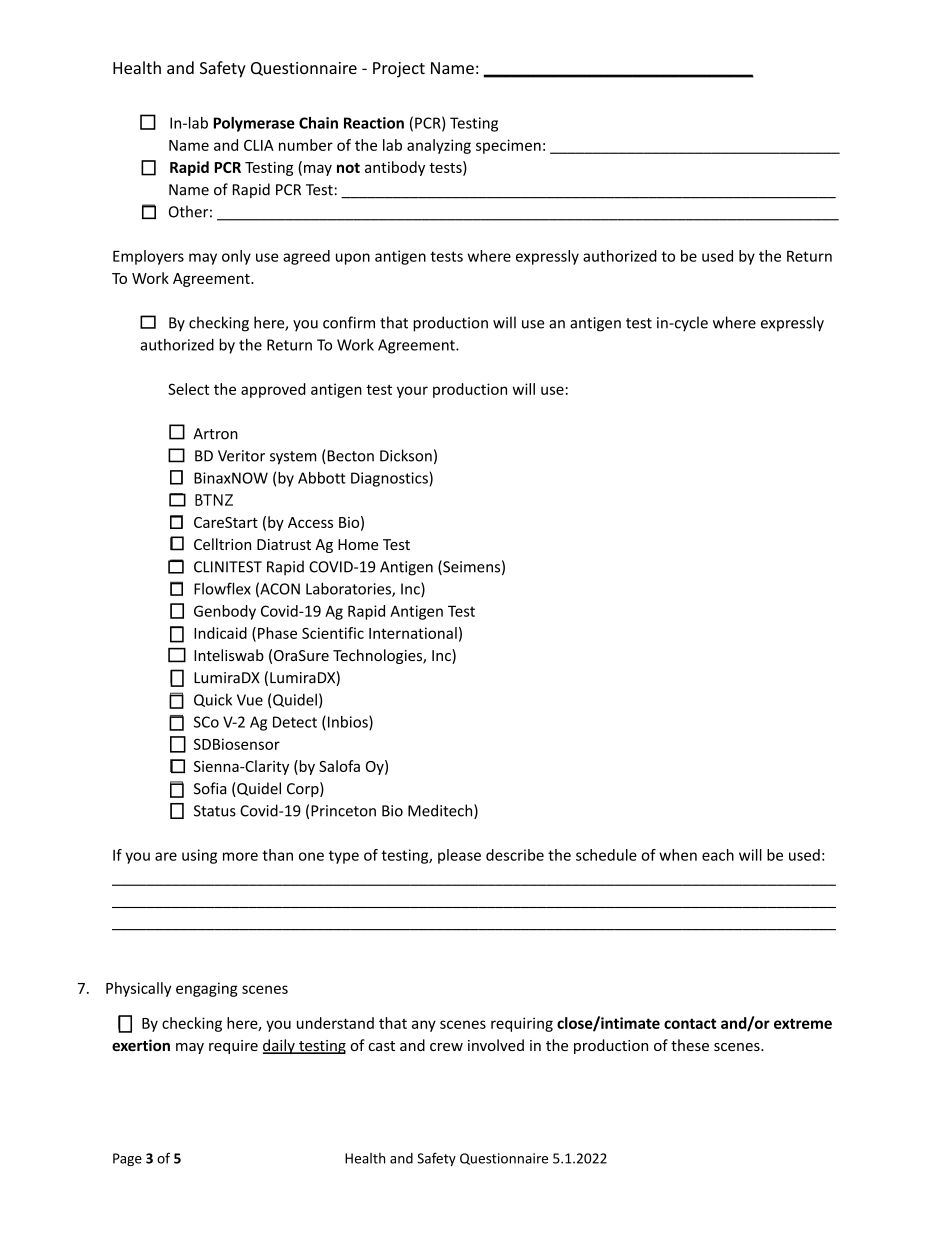 Image resolution: width=952 pixels, height=1233 pixels. Describe the element at coordinates (690, 1045) in the screenshot. I see `these` at that location.
